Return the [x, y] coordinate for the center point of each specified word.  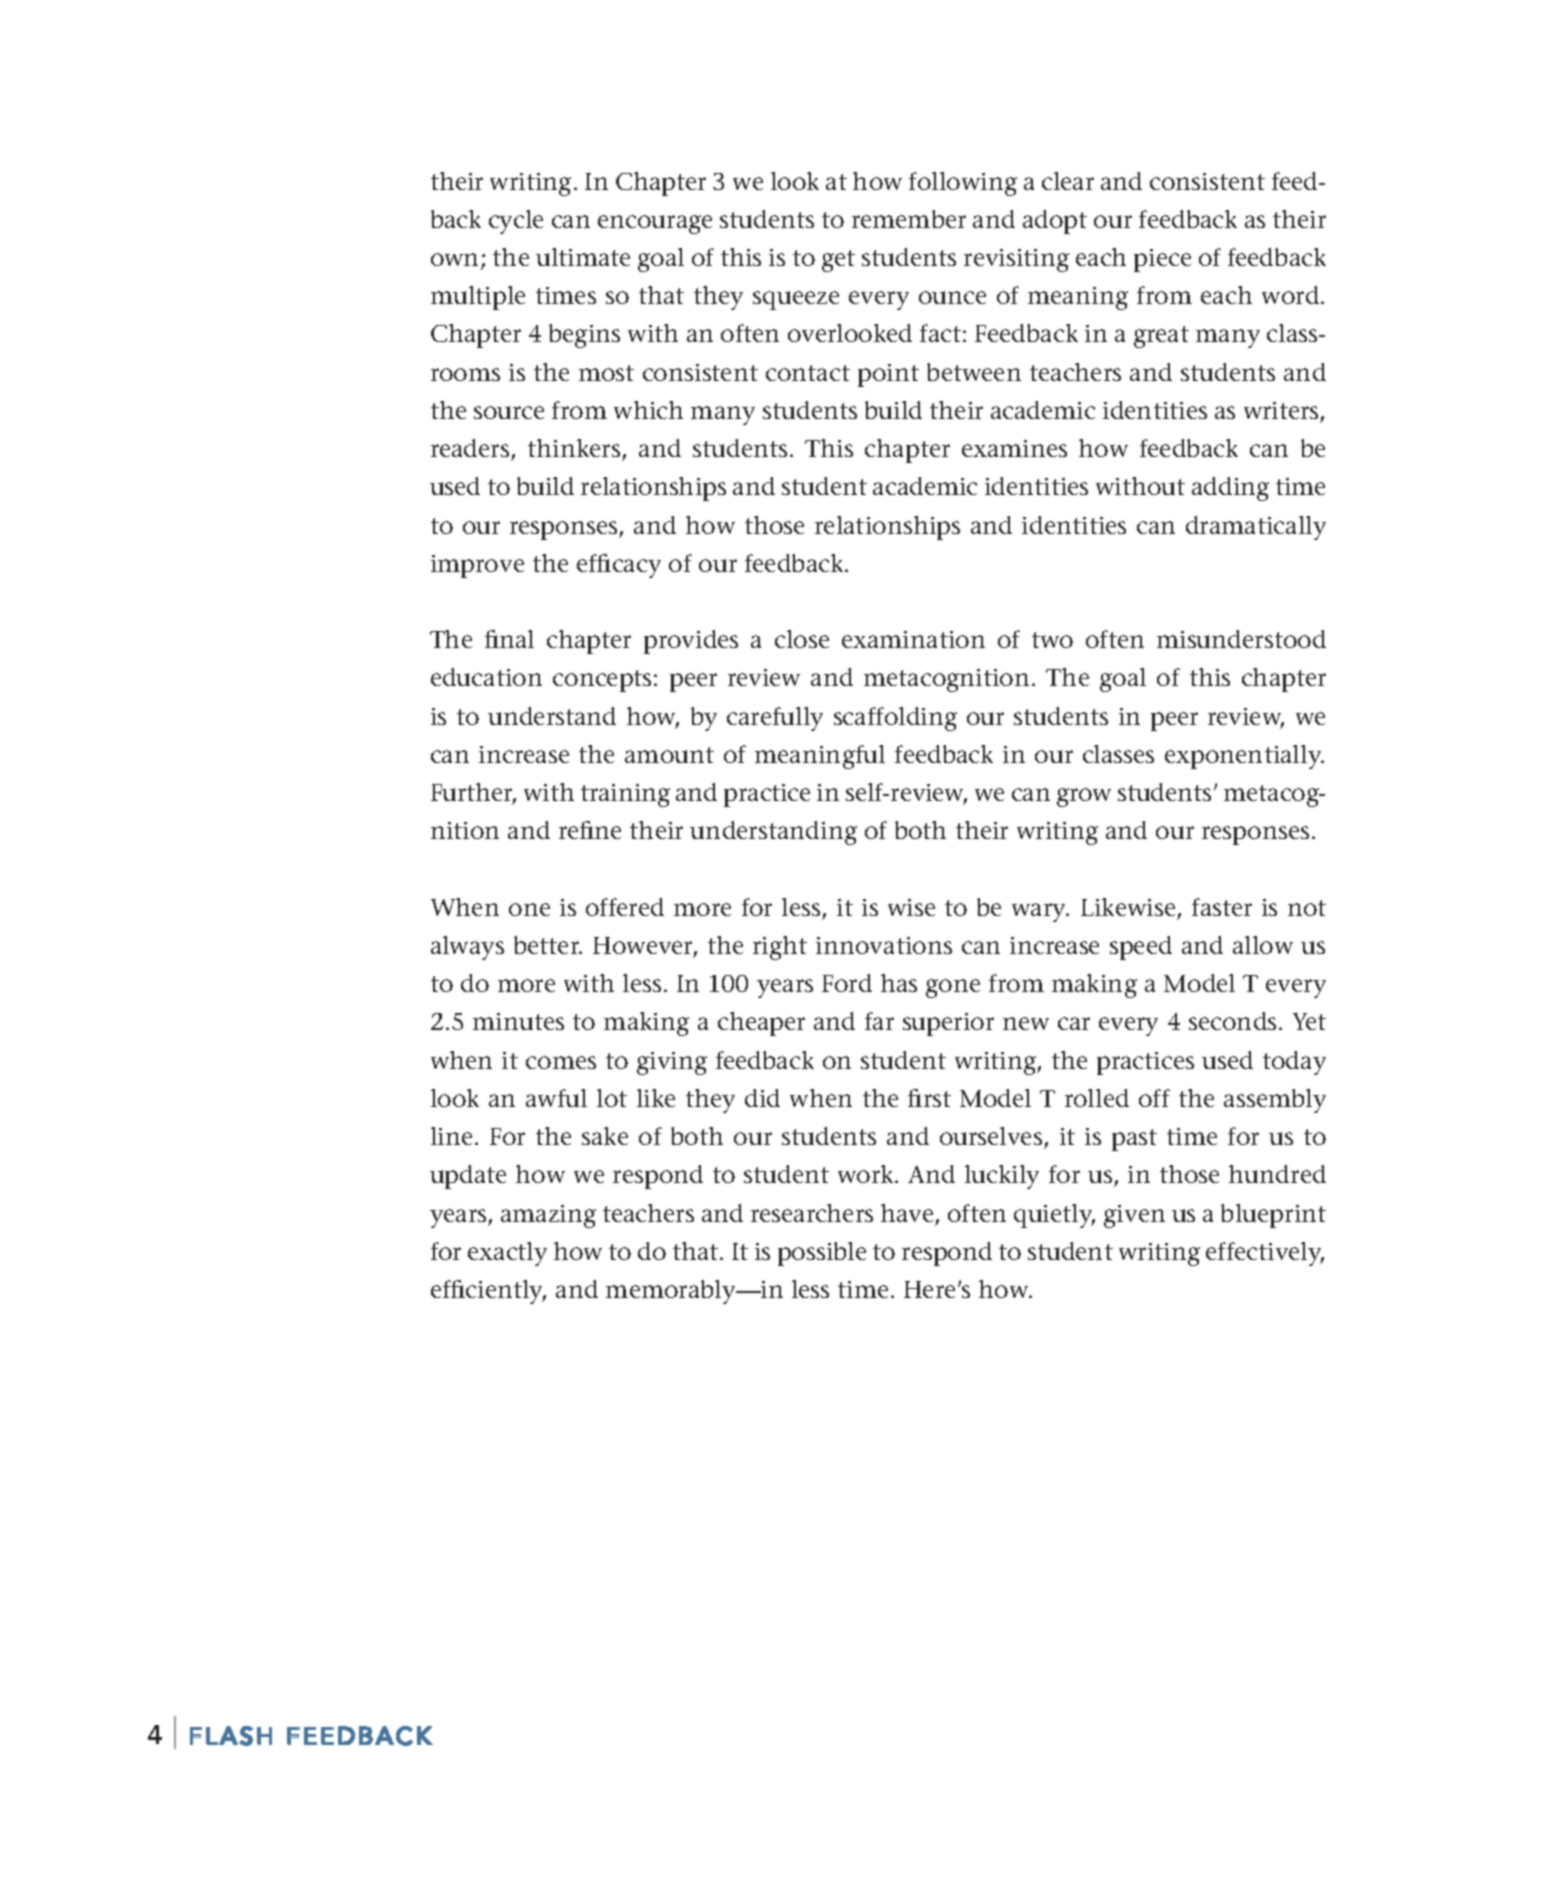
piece [1162, 260]
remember [909, 219]
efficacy [619, 566]
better [548, 945]
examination [913, 639]
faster [1222, 907]
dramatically [1256, 528]
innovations [884, 945]
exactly [507, 1254]
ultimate [583, 257]
